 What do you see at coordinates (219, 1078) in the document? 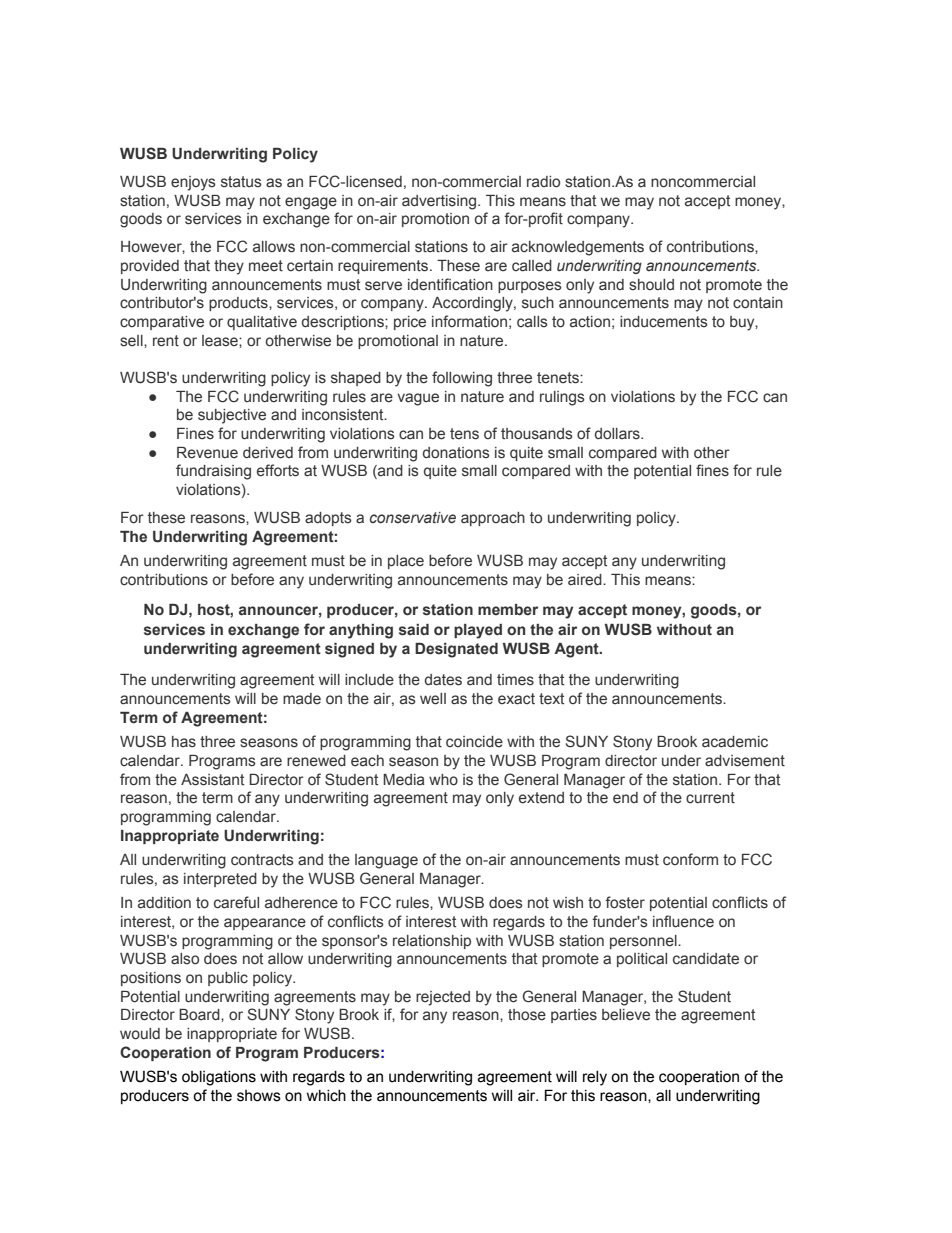
I see `obligations` at bounding box center [219, 1078].
